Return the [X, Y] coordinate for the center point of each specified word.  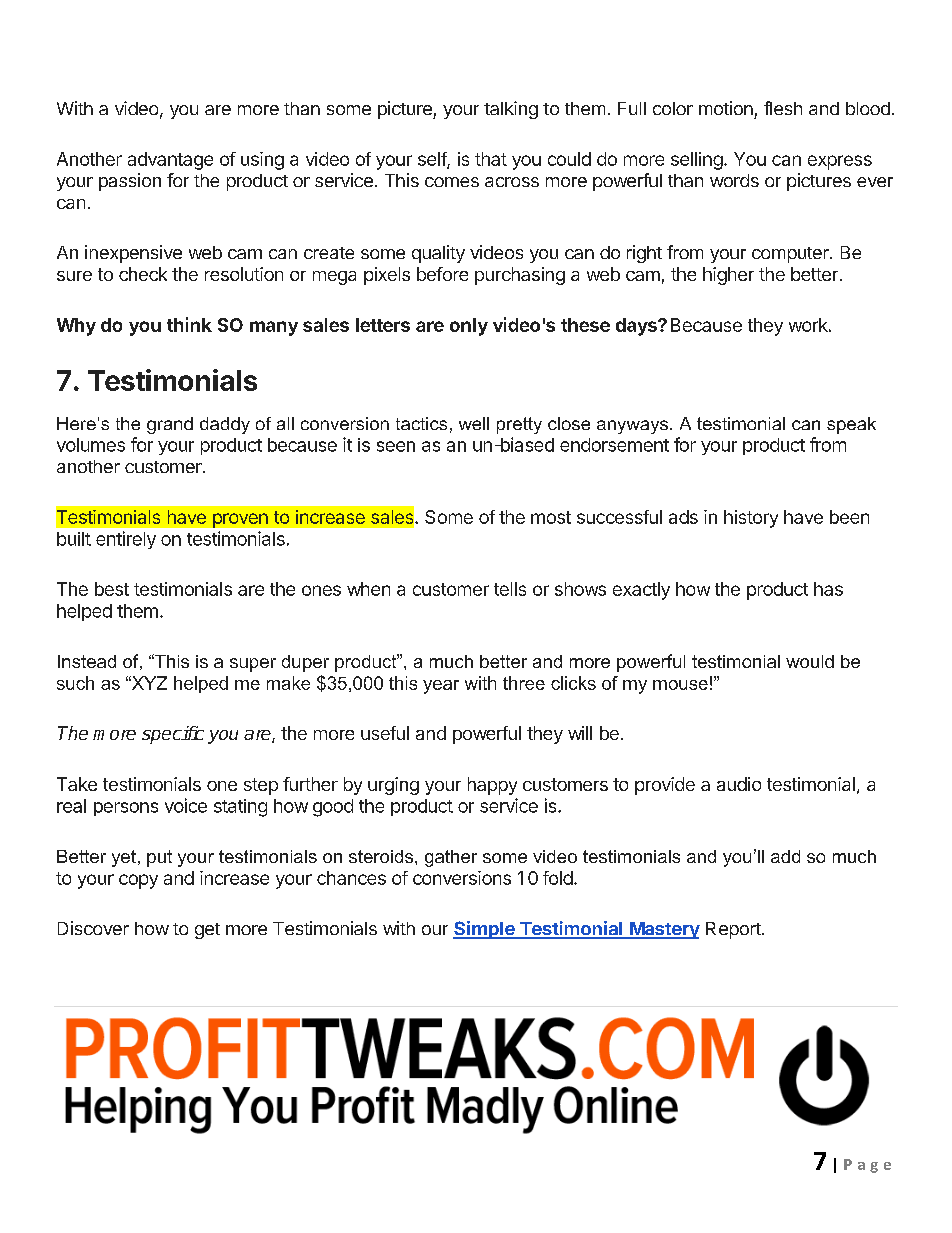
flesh [783, 108]
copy [138, 881]
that [491, 159]
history [751, 519]
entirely [126, 540]
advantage [170, 161]
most [551, 517]
